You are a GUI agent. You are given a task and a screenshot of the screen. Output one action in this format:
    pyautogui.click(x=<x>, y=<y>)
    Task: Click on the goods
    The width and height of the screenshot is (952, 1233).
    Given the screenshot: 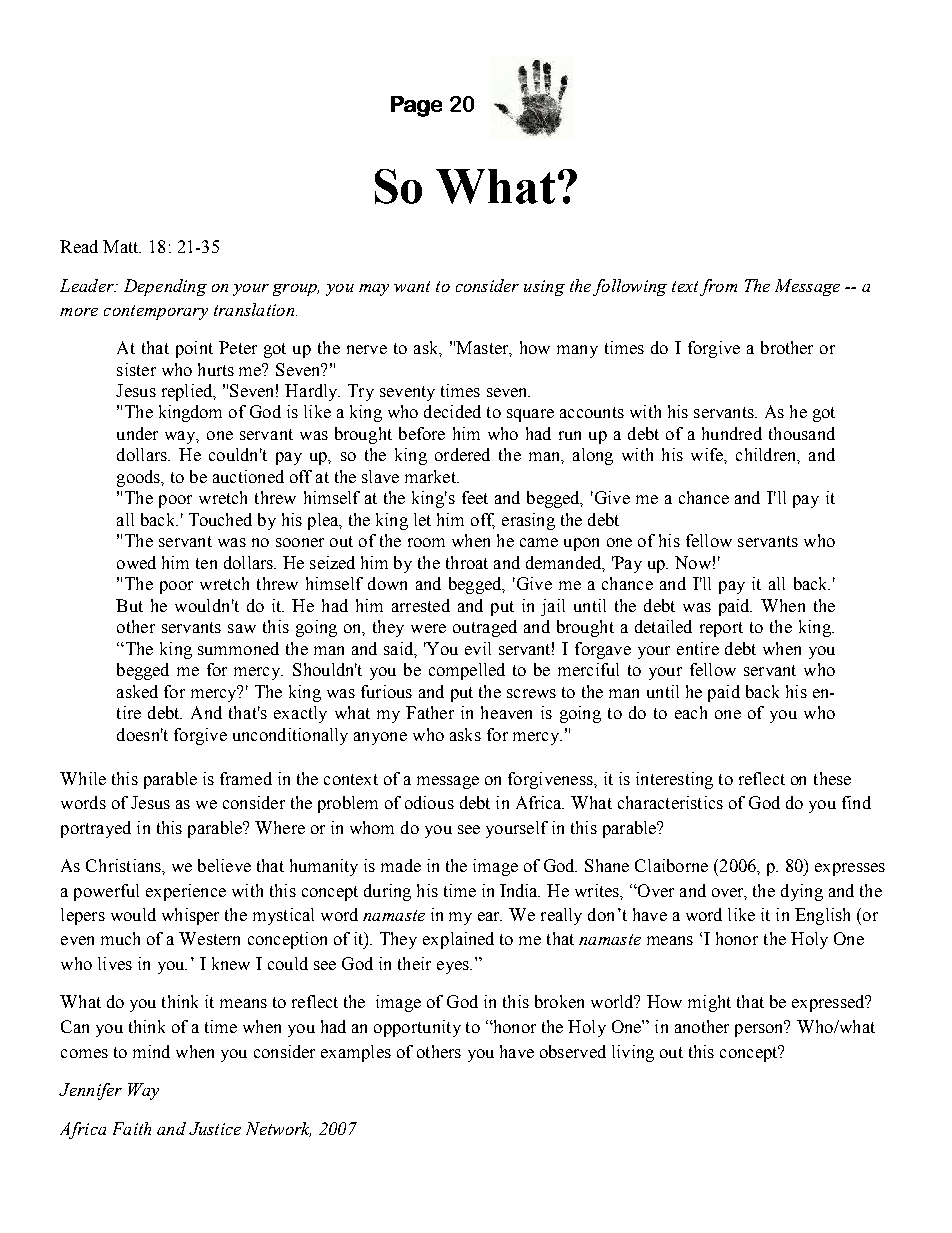 What is the action you would take?
    pyautogui.click(x=140, y=478)
